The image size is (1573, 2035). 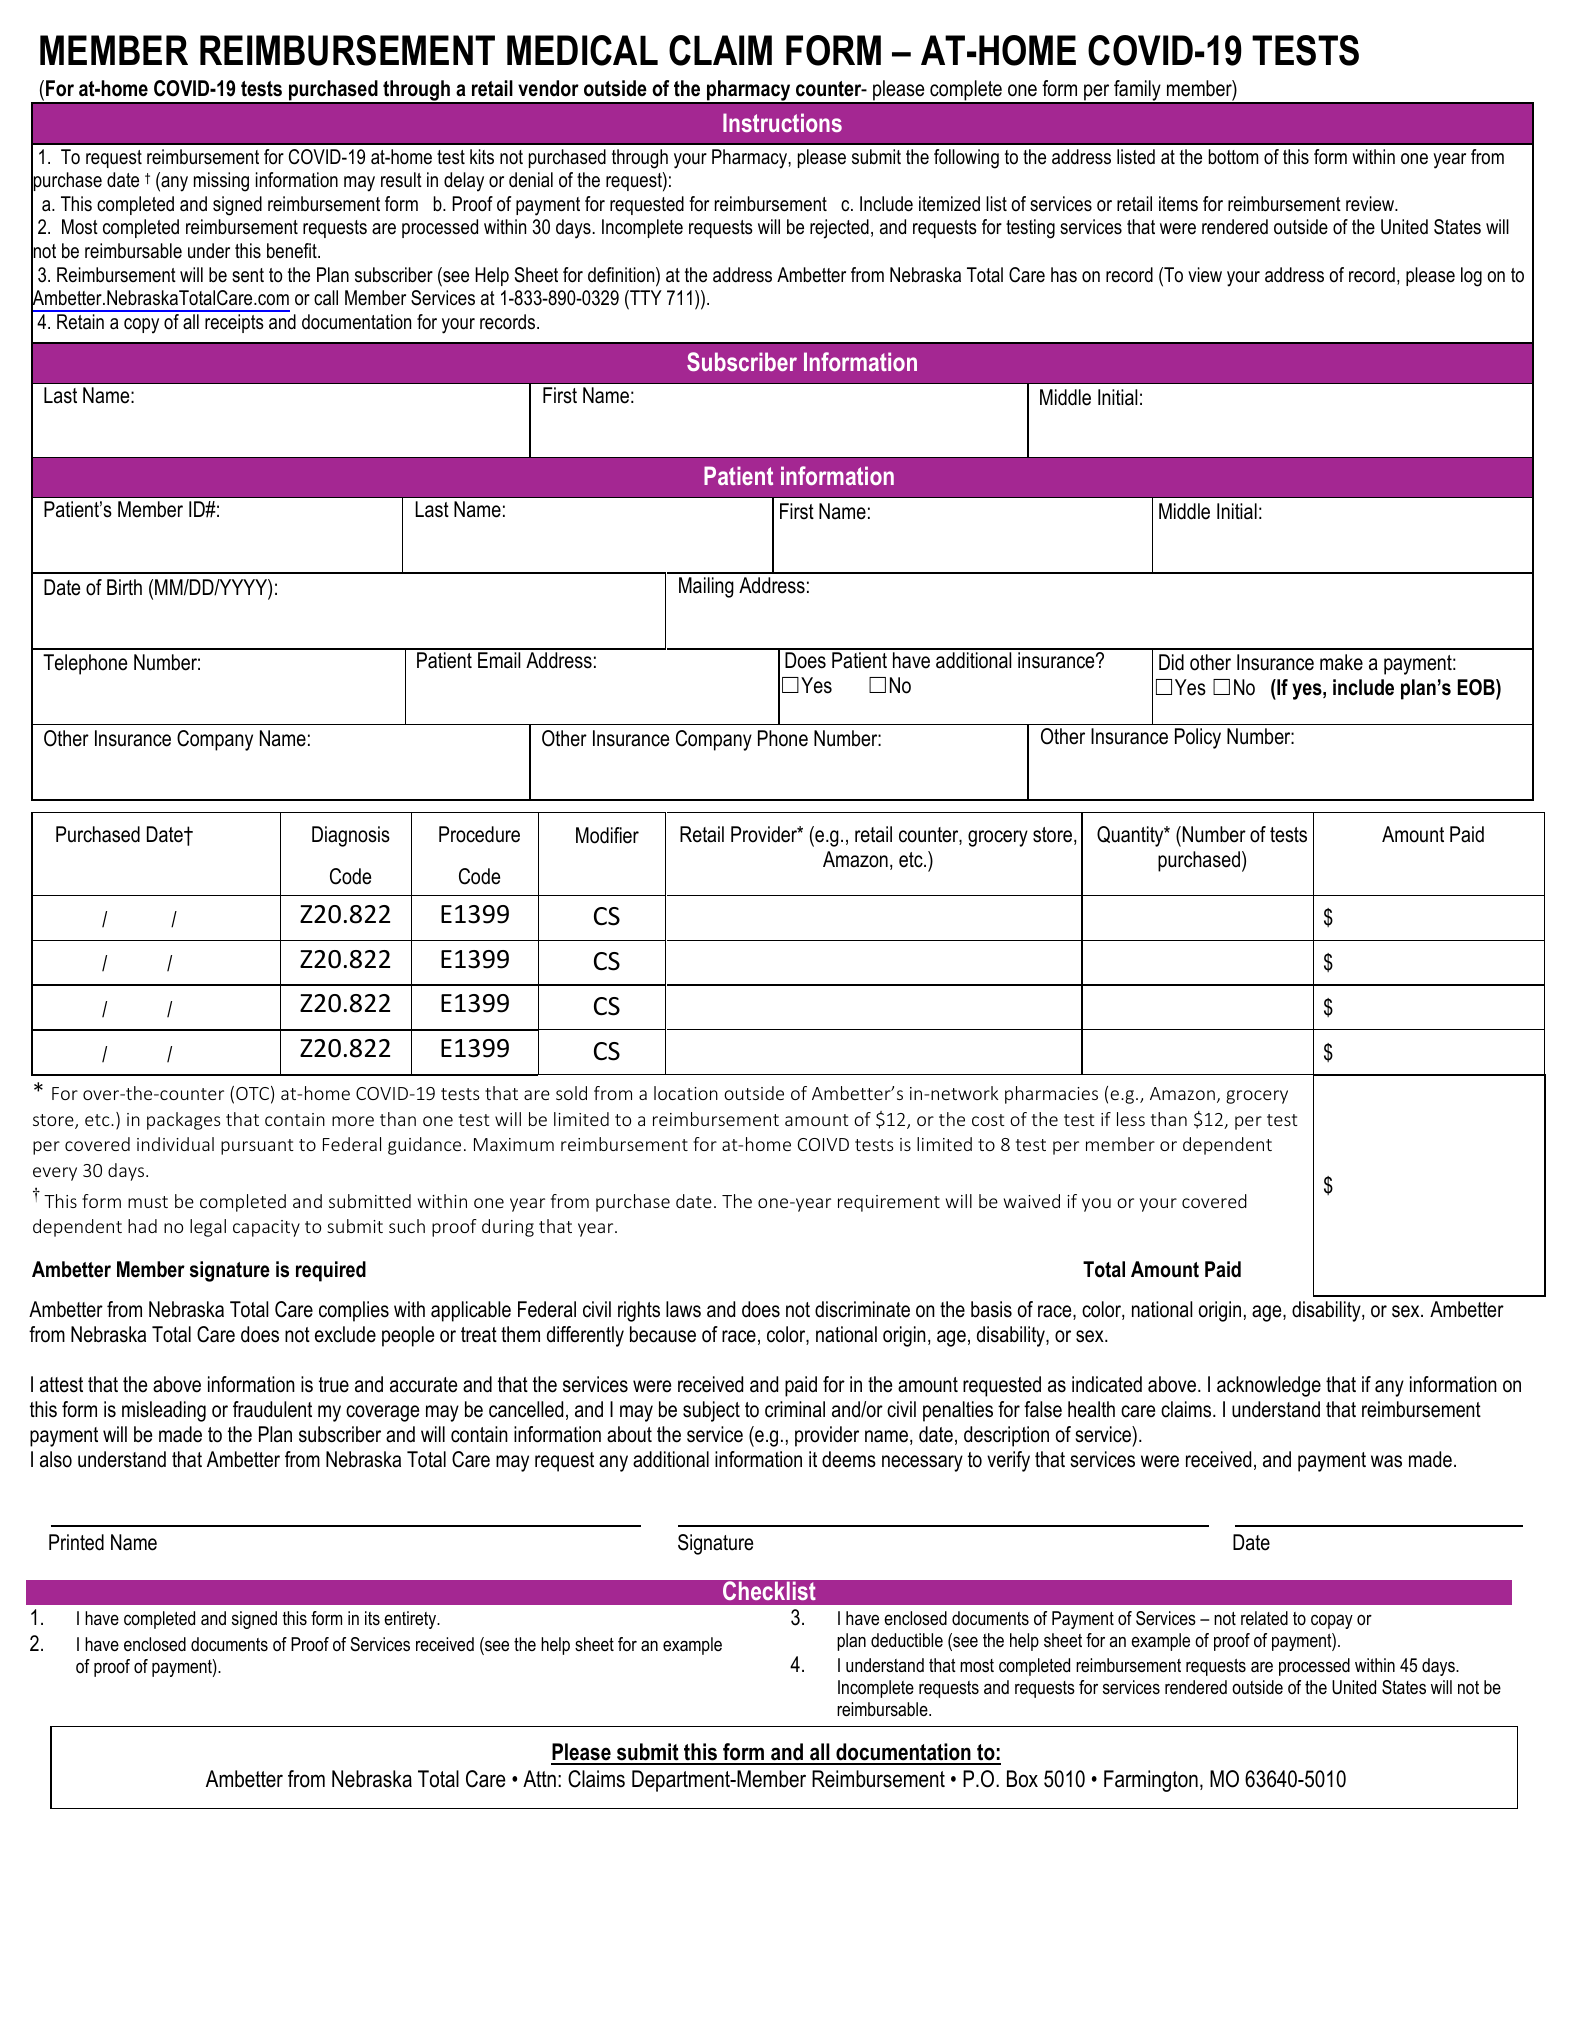 What do you see at coordinates (907, 1640) in the page?
I see `deductible` at bounding box center [907, 1640].
